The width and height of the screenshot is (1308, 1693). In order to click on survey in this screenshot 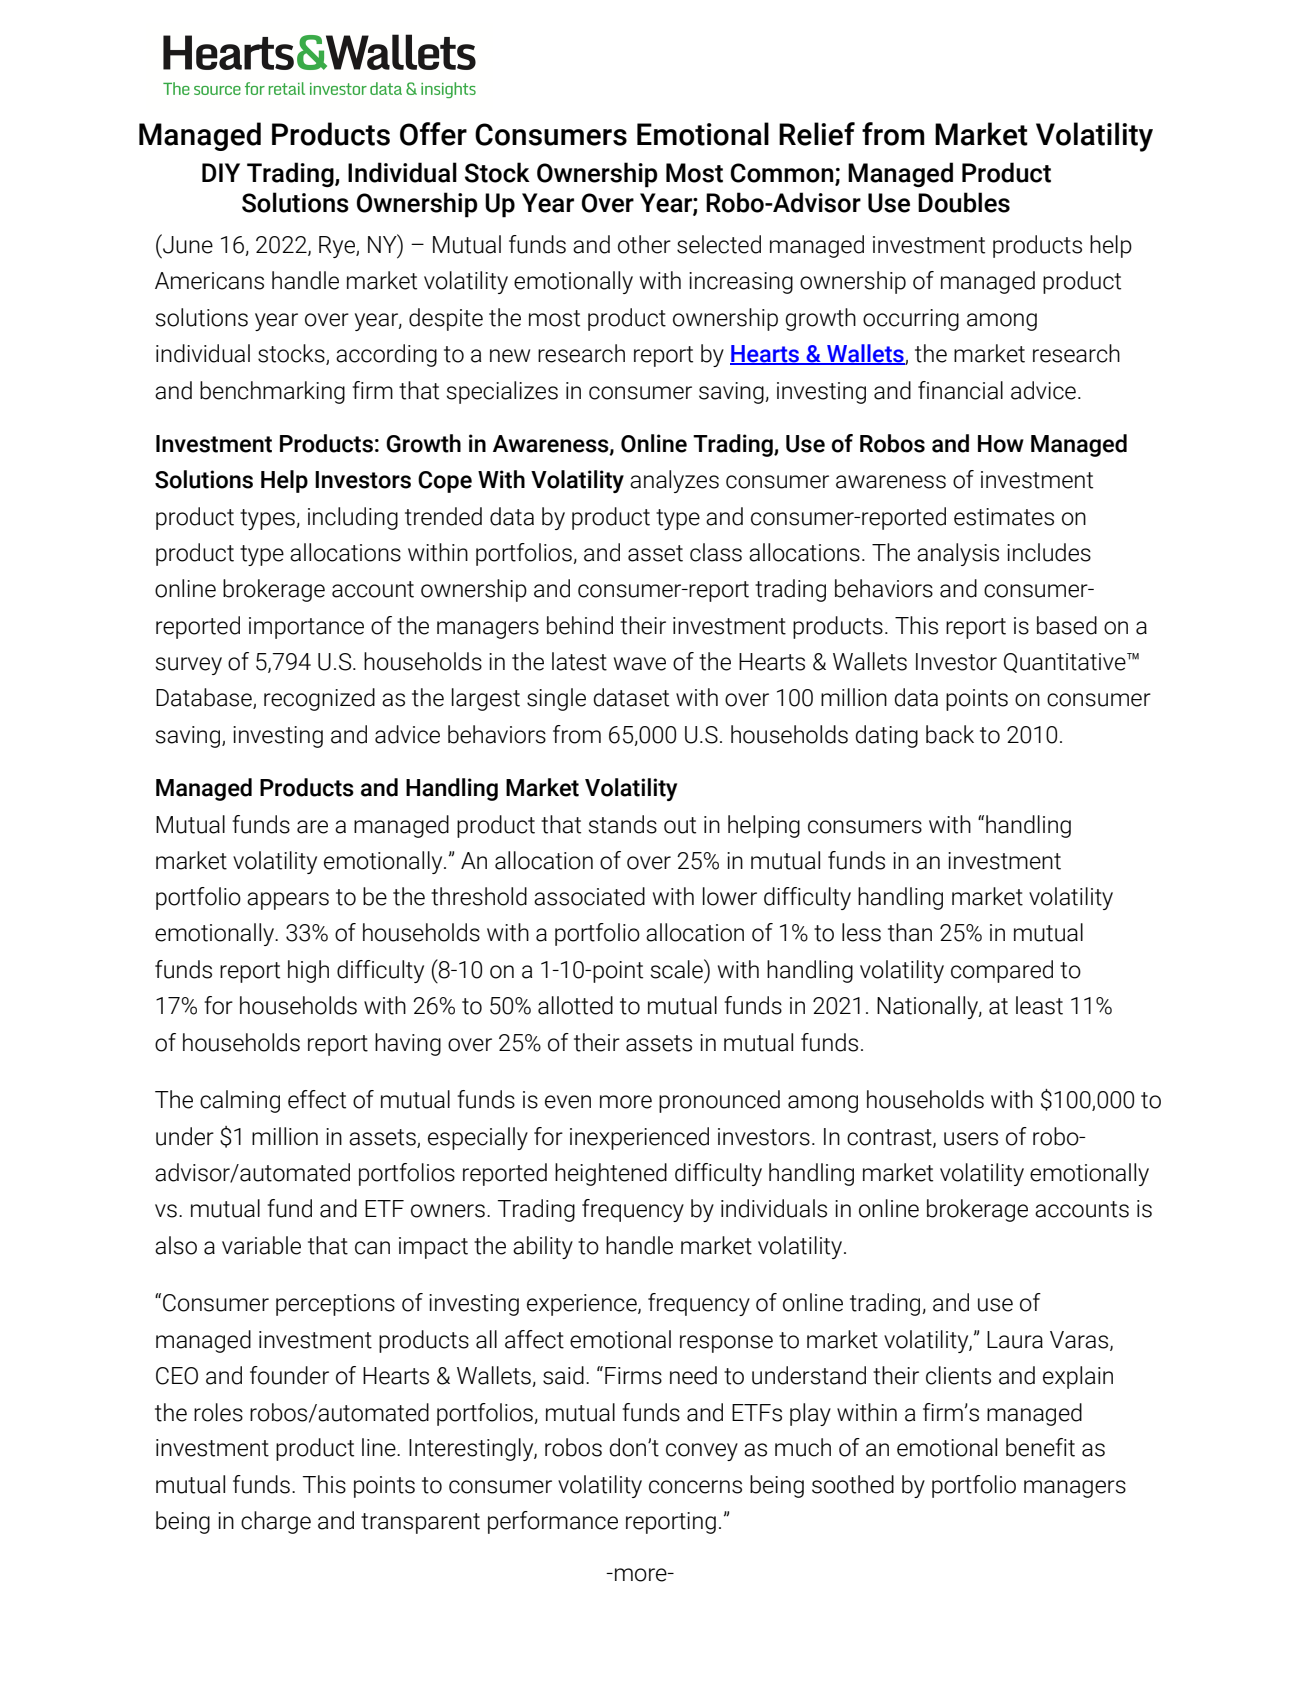, I will do `click(189, 666)`.
